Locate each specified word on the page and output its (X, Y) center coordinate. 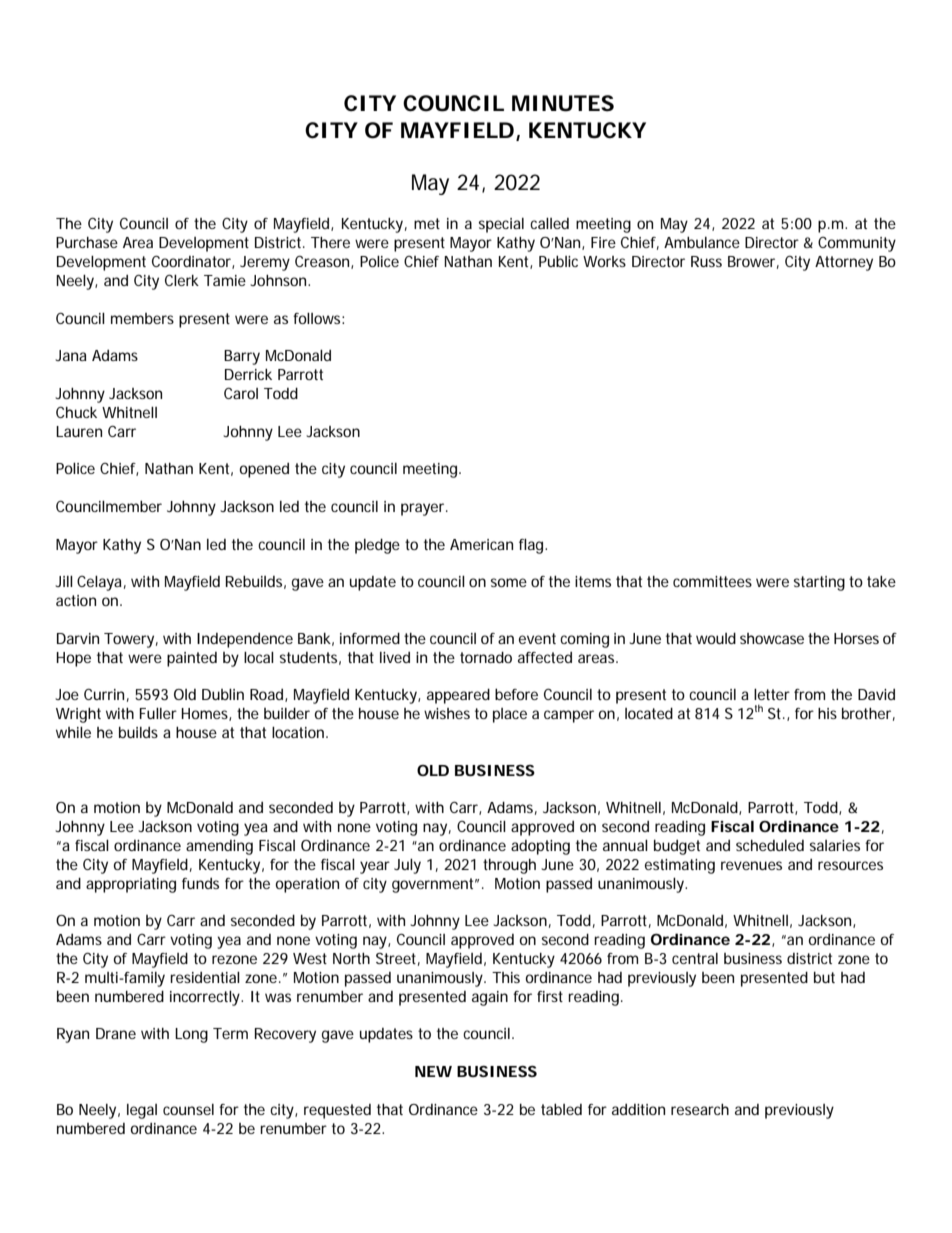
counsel (188, 1109)
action (76, 600)
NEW (433, 1071)
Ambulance (702, 242)
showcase (772, 638)
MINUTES (563, 103)
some (509, 582)
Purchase (87, 242)
